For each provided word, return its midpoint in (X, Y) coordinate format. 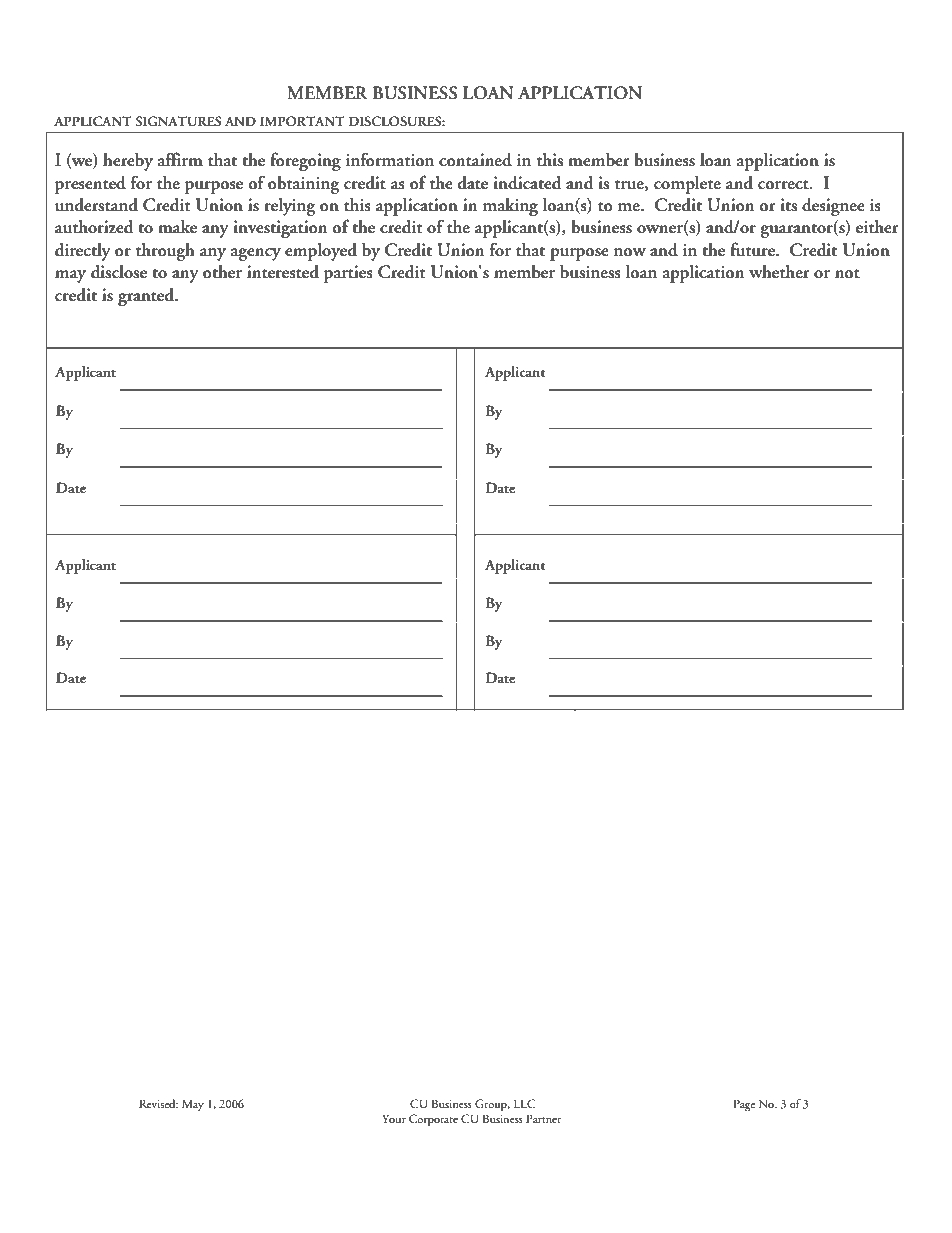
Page (744, 1105)
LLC (525, 1104)
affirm (180, 159)
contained (475, 160)
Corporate (433, 1120)
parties (348, 274)
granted (147, 297)
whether (779, 271)
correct (784, 185)
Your (394, 1118)
